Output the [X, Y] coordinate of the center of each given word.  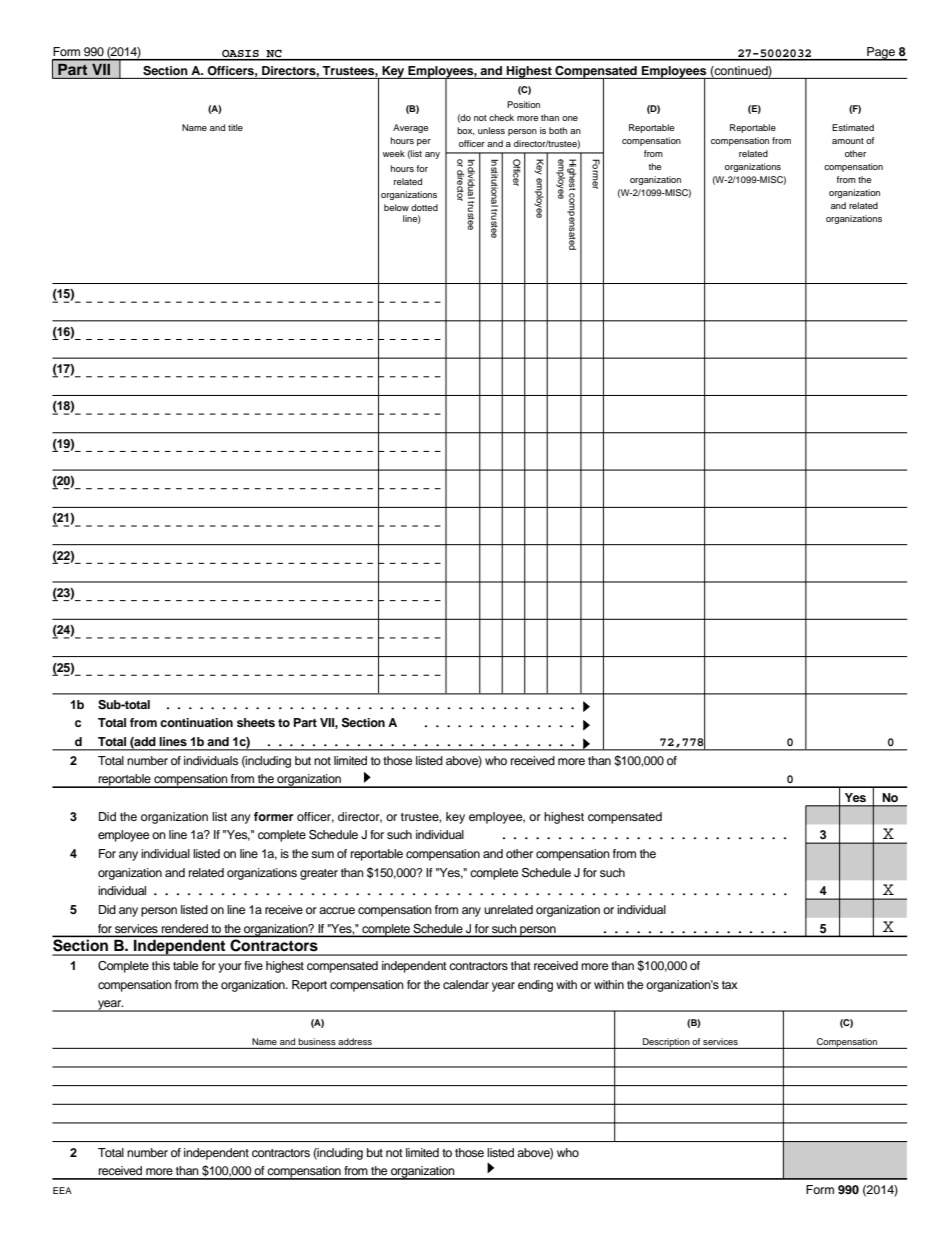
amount [848, 141]
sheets [256, 722]
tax [730, 985]
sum [322, 854]
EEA [62, 1190]
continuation [196, 722]
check [501, 117]
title [235, 127]
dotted [424, 207]
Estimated [853, 127]
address [355, 1041]
